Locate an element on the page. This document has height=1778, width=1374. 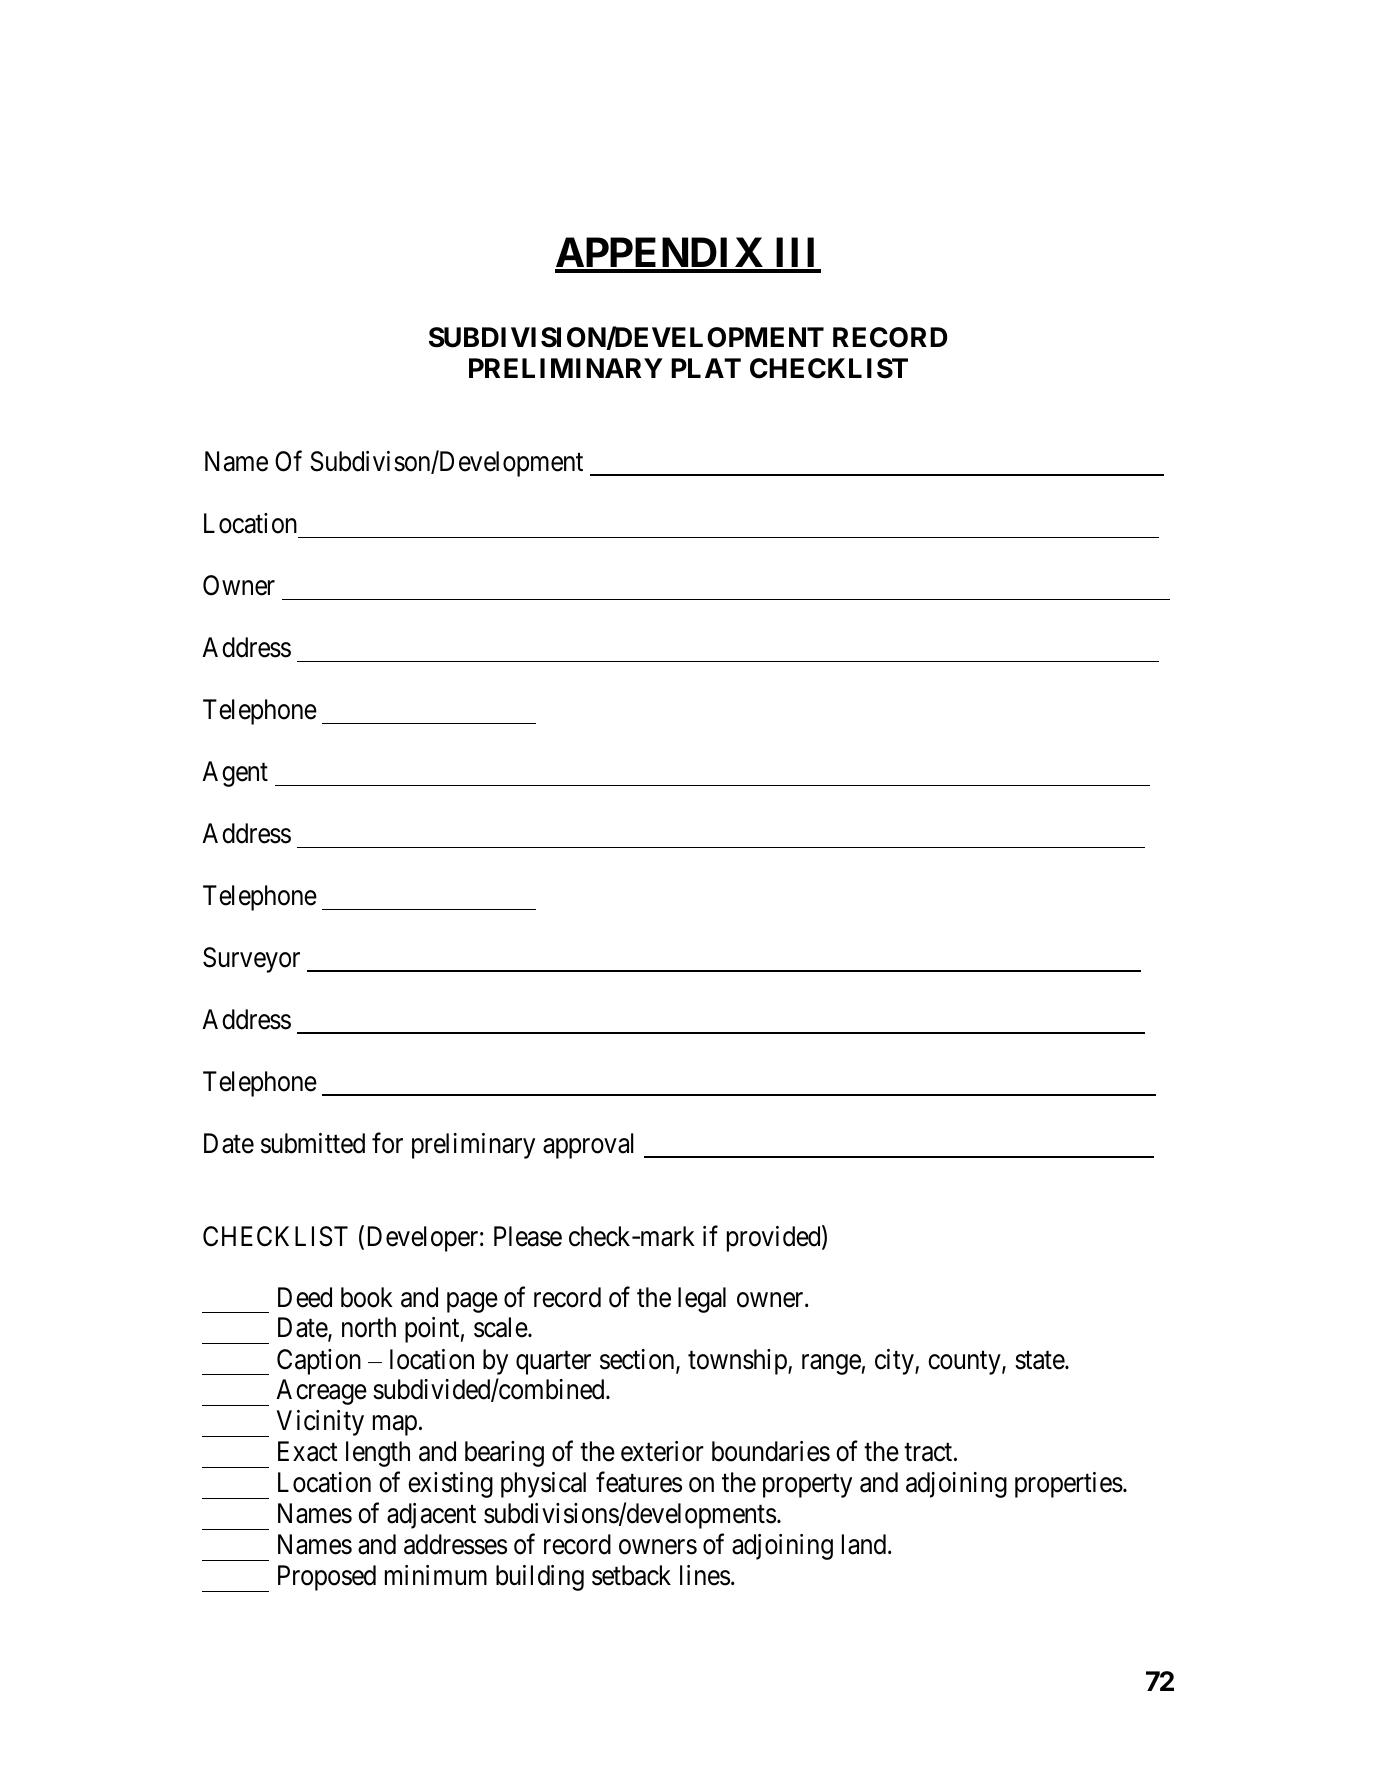
approval is located at coordinates (588, 1146).
